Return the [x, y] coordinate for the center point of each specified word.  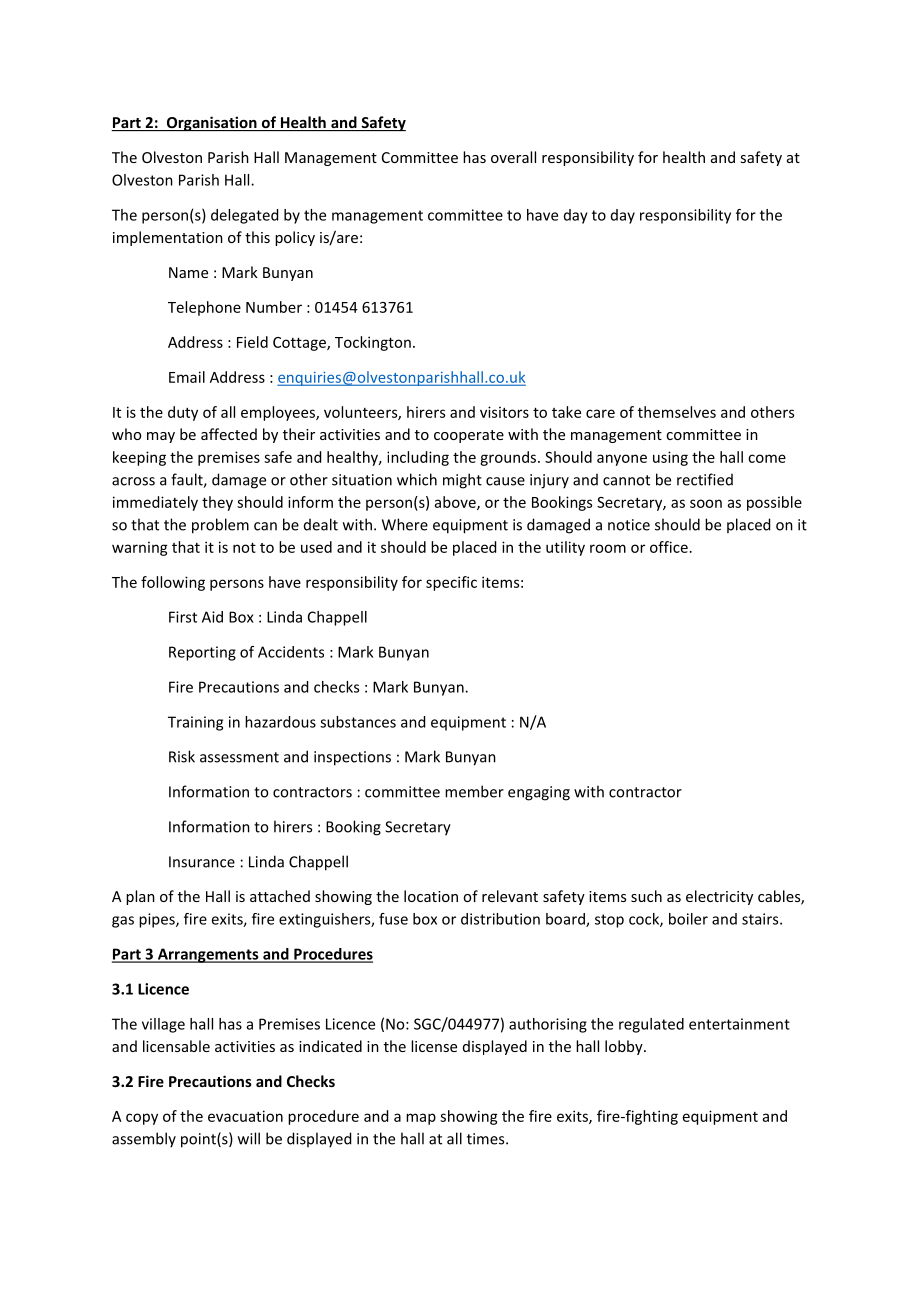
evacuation [245, 1116]
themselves [677, 412]
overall [513, 157]
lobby [625, 1047]
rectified [705, 479]
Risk [182, 756]
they [217, 503]
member [474, 791]
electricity [719, 897]
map [421, 1119]
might [462, 481]
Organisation [211, 123]
